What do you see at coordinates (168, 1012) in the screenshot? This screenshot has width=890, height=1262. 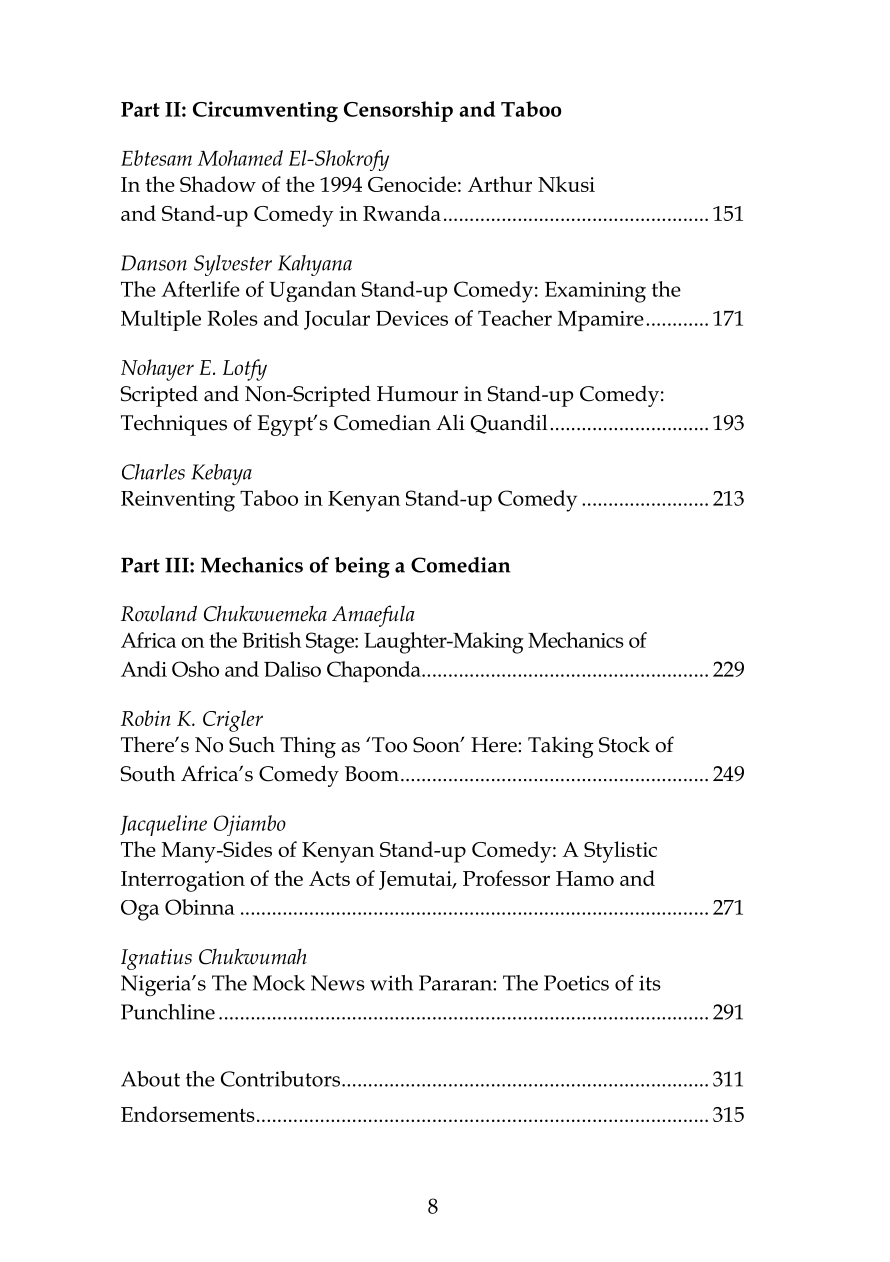 I see `Punchline` at bounding box center [168, 1012].
